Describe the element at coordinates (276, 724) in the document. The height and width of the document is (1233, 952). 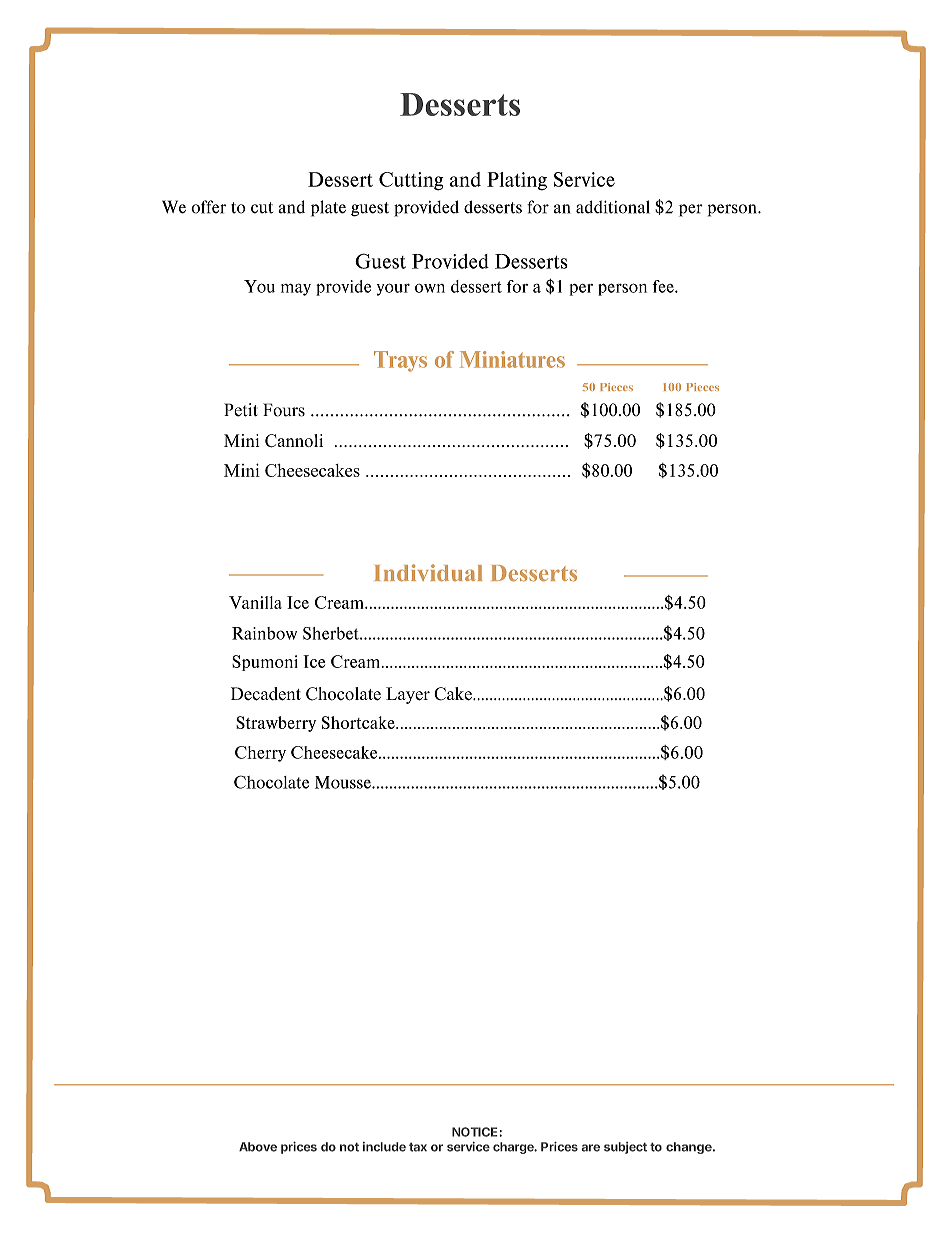
I see `Strawberry` at that location.
